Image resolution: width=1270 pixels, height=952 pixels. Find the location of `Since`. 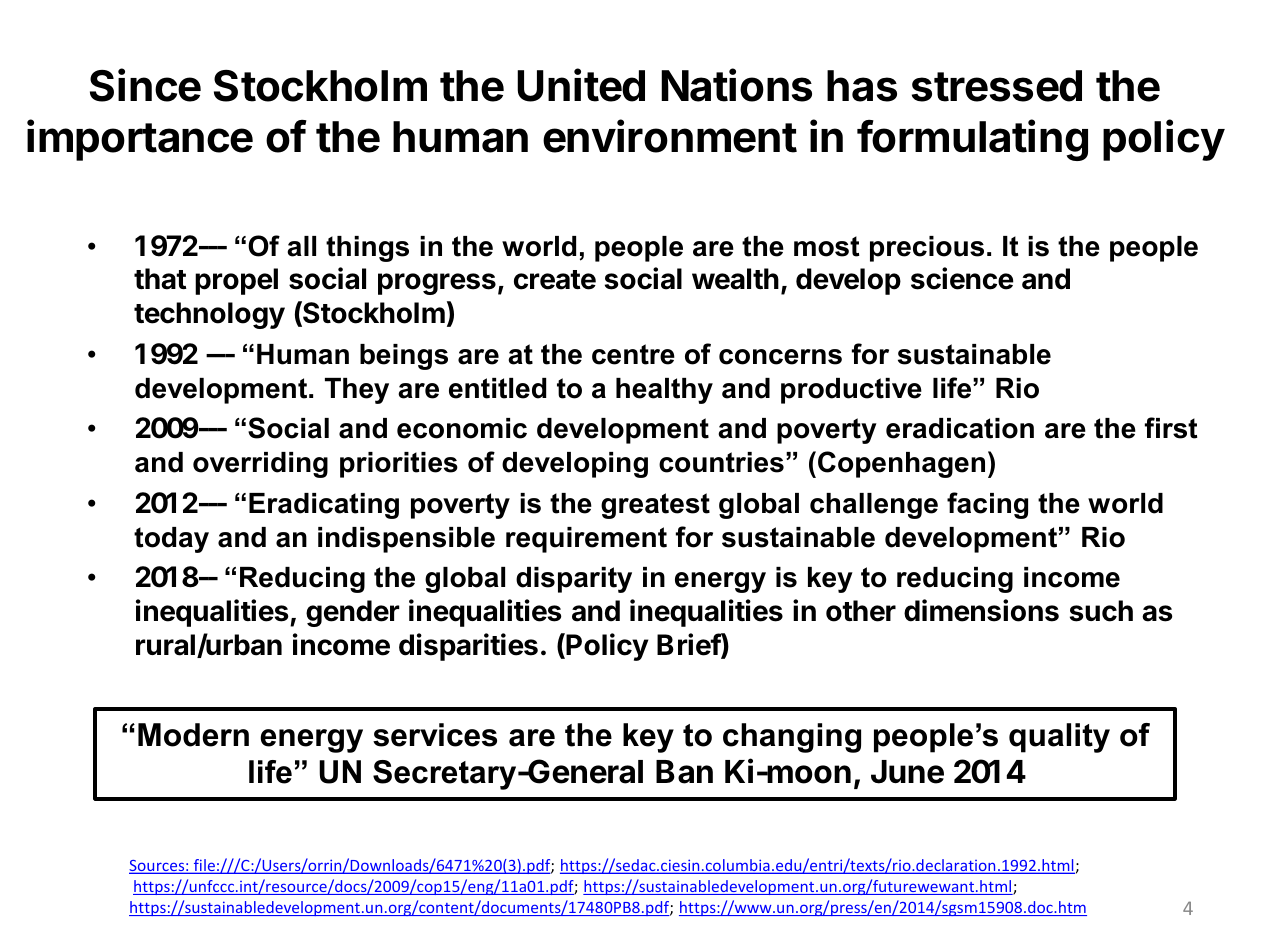

Since is located at coordinates (145, 85).
